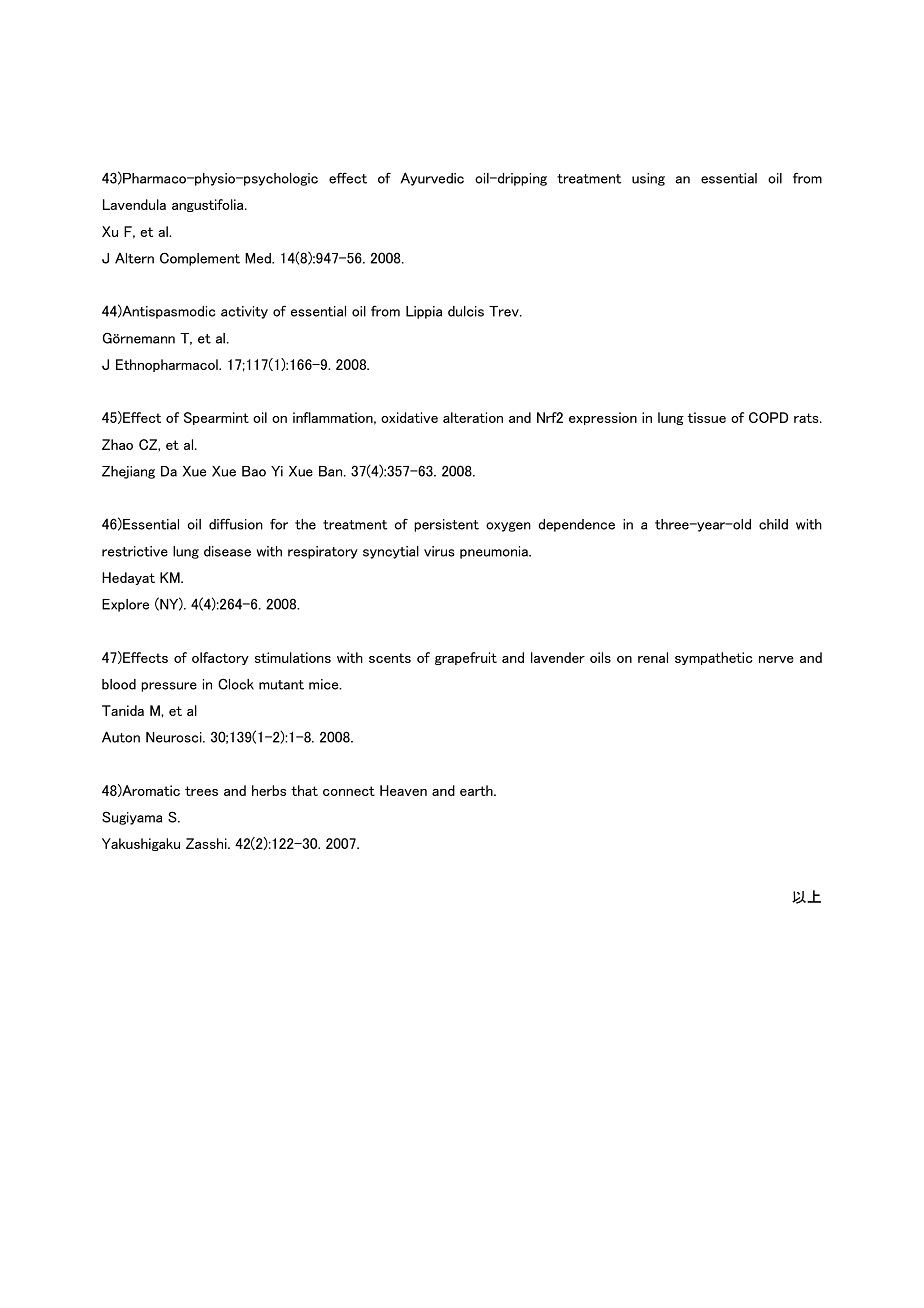 This screenshot has height=1308, width=924. Describe the element at coordinates (200, 259) in the screenshot. I see `Complement` at that location.
